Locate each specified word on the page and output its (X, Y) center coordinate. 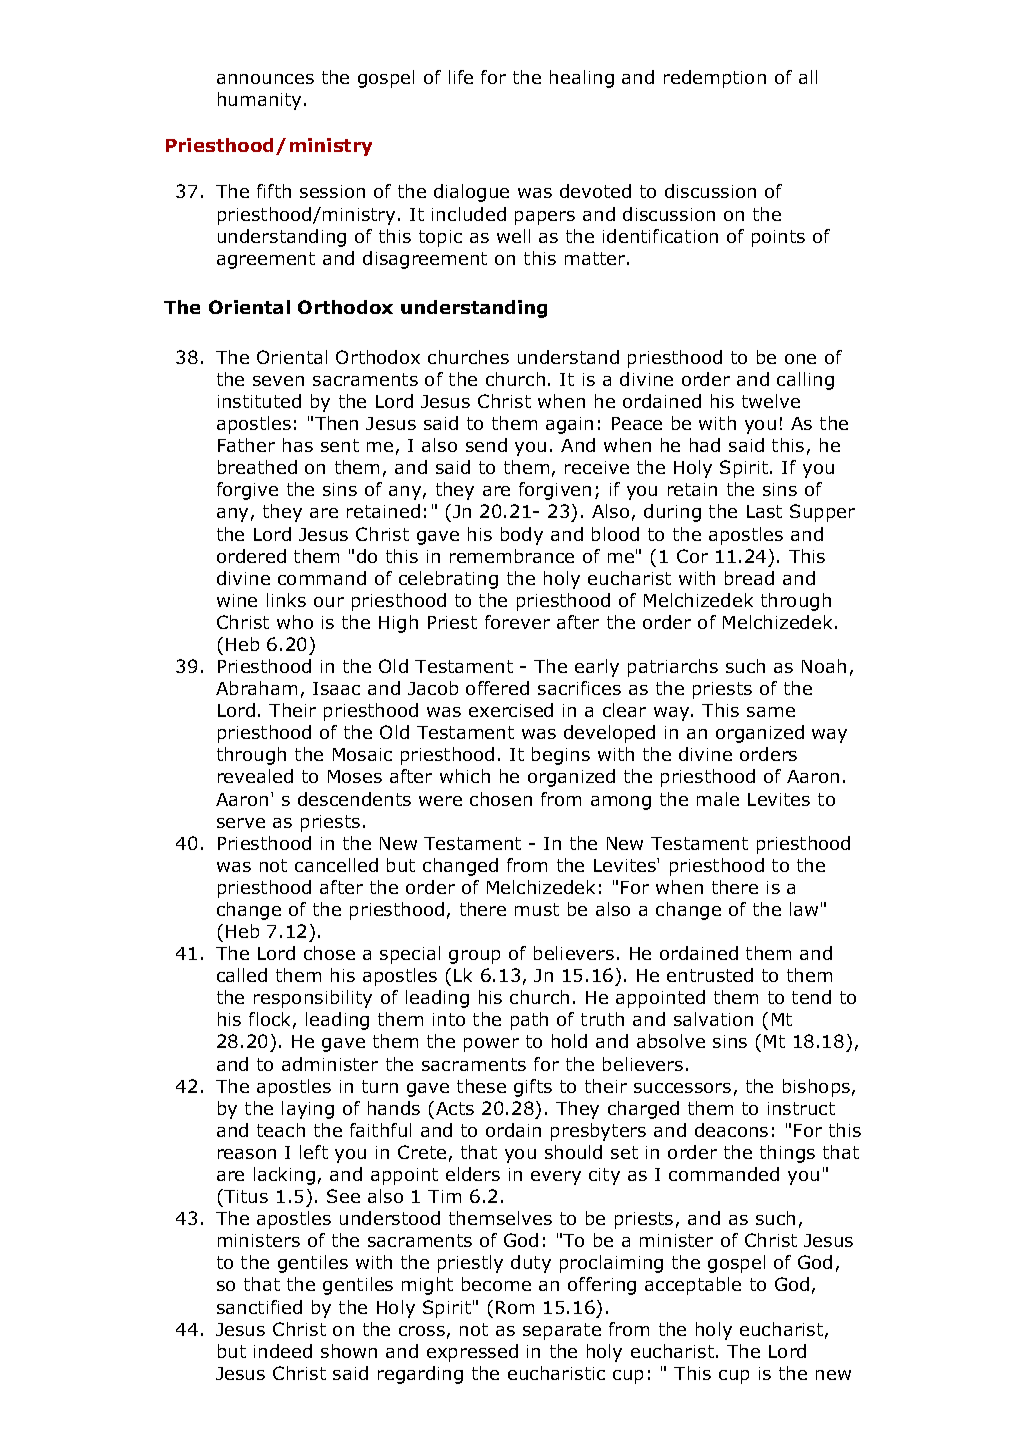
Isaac (336, 688)
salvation (713, 1019)
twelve (771, 401)
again (569, 425)
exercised (511, 710)
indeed (283, 1351)
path (529, 1021)
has (298, 445)
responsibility (313, 999)
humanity (261, 101)
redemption (715, 79)
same (771, 712)
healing (582, 79)
